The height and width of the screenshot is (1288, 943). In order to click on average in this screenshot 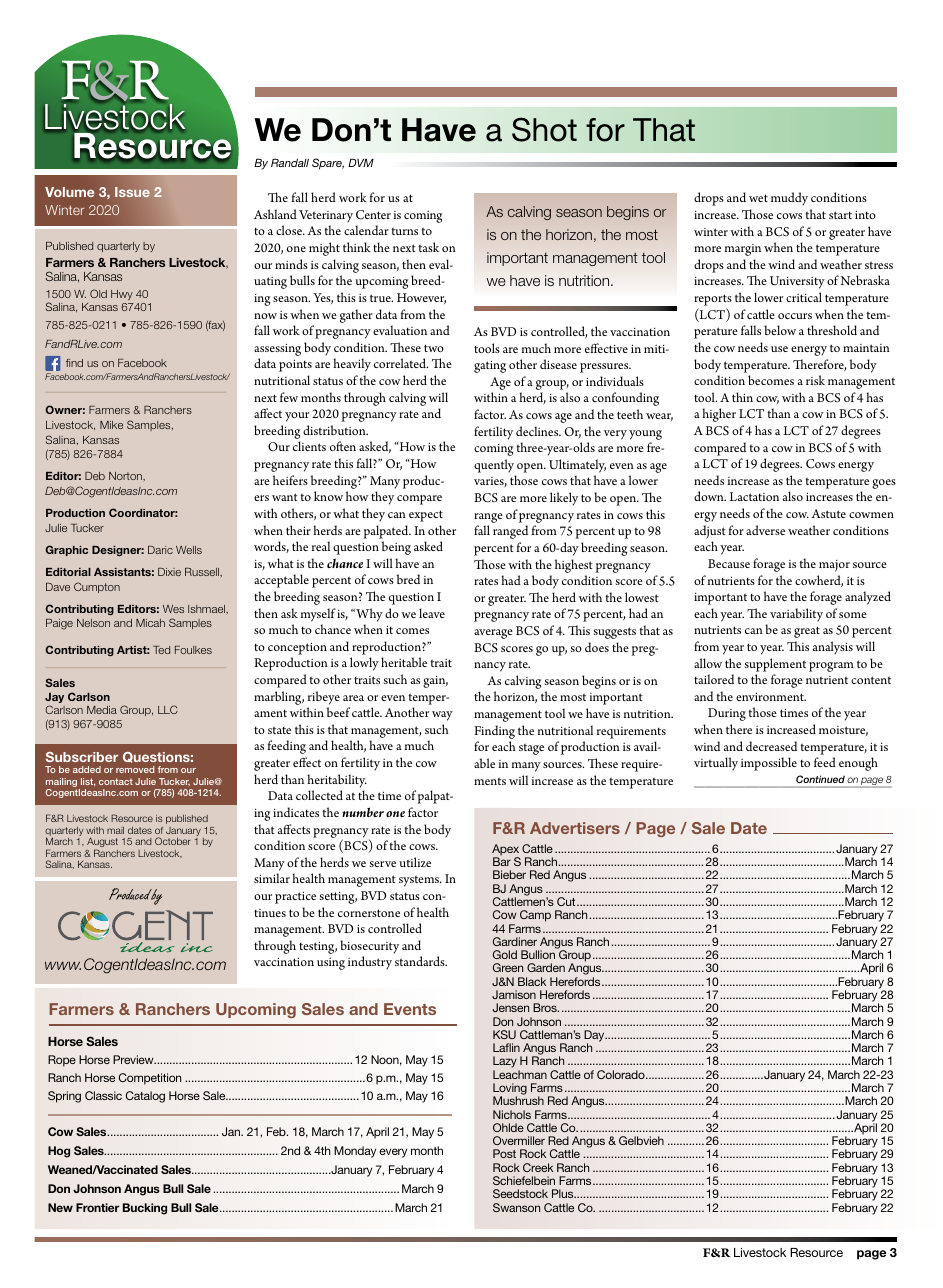, I will do `click(493, 634)`.
